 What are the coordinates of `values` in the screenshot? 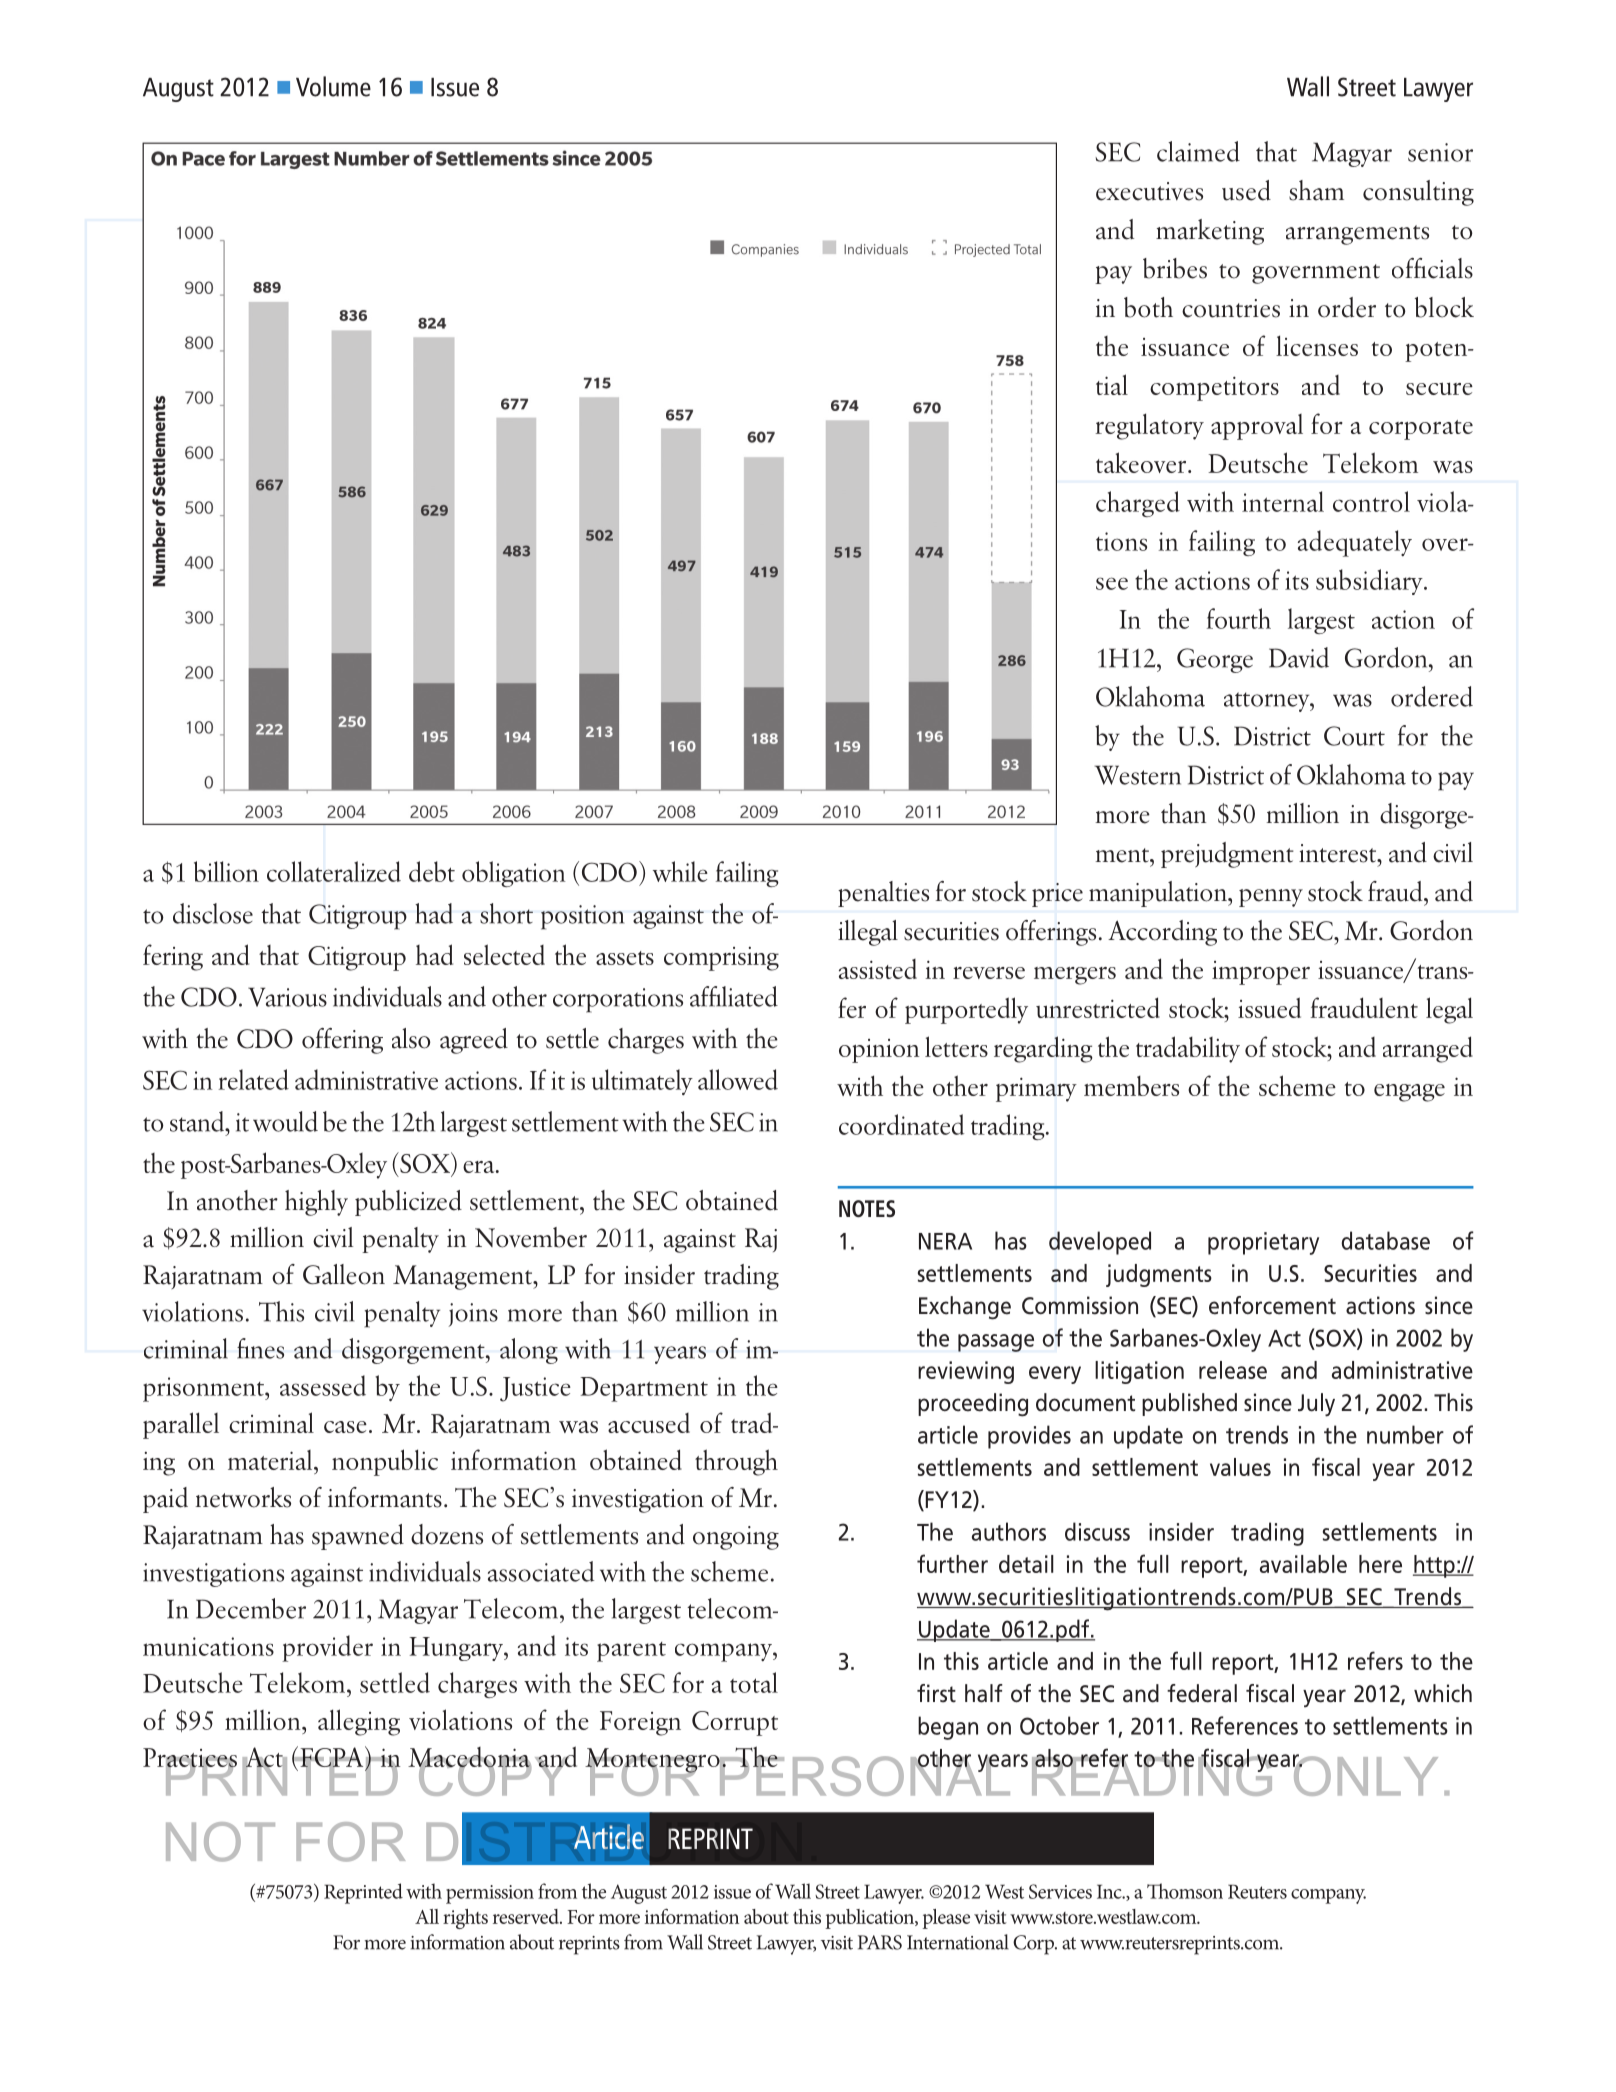 It's located at (1240, 1467).
